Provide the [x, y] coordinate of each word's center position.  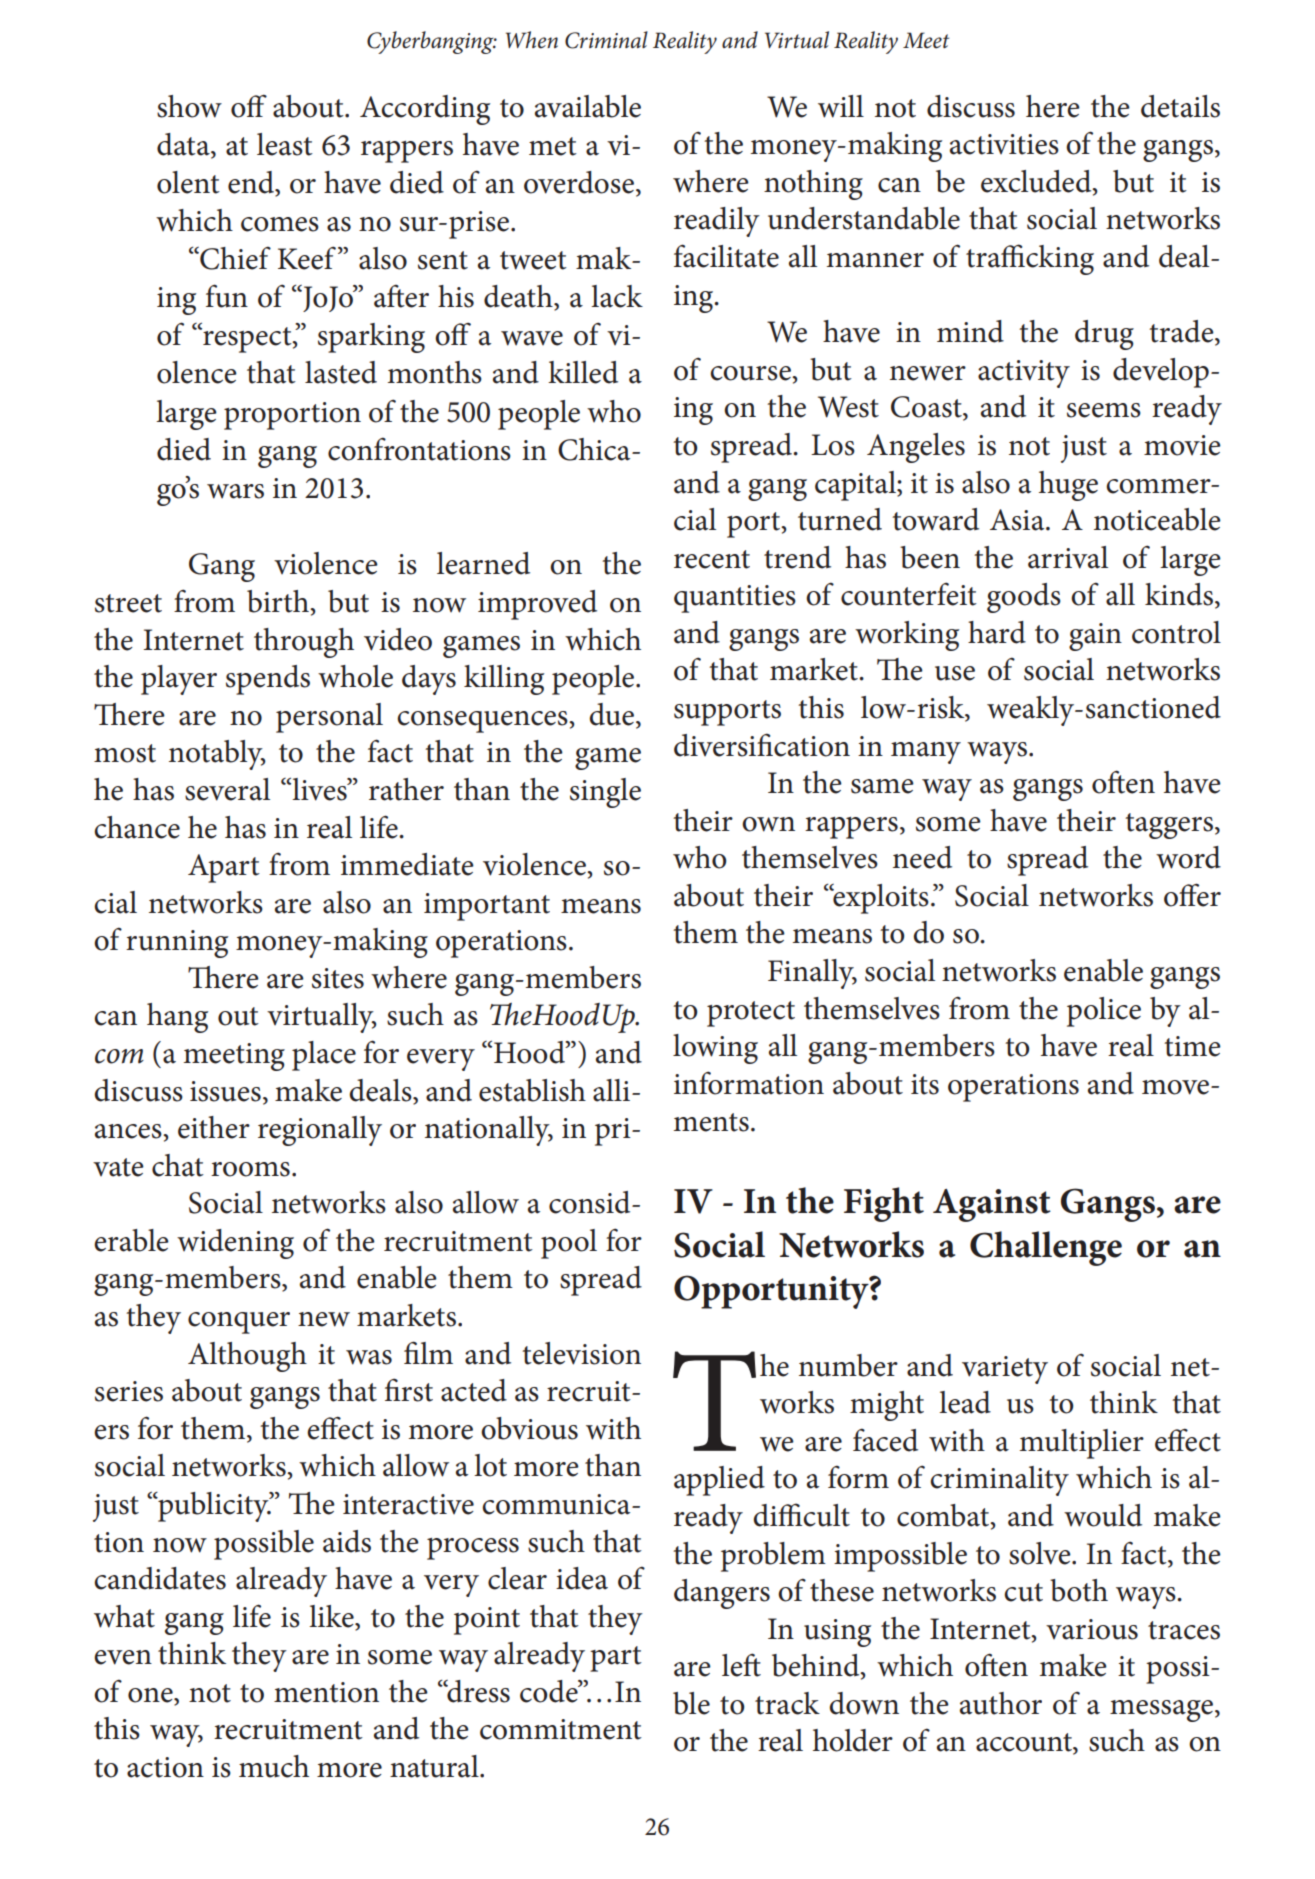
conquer [239, 1323]
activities [1004, 144]
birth [279, 601]
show [189, 106]
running [177, 944]
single [605, 793]
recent [712, 559]
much [274, 1766]
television [581, 1353]
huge [1068, 486]
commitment [561, 1729]
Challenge [1046, 1248]
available [588, 106]
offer [1192, 895]
